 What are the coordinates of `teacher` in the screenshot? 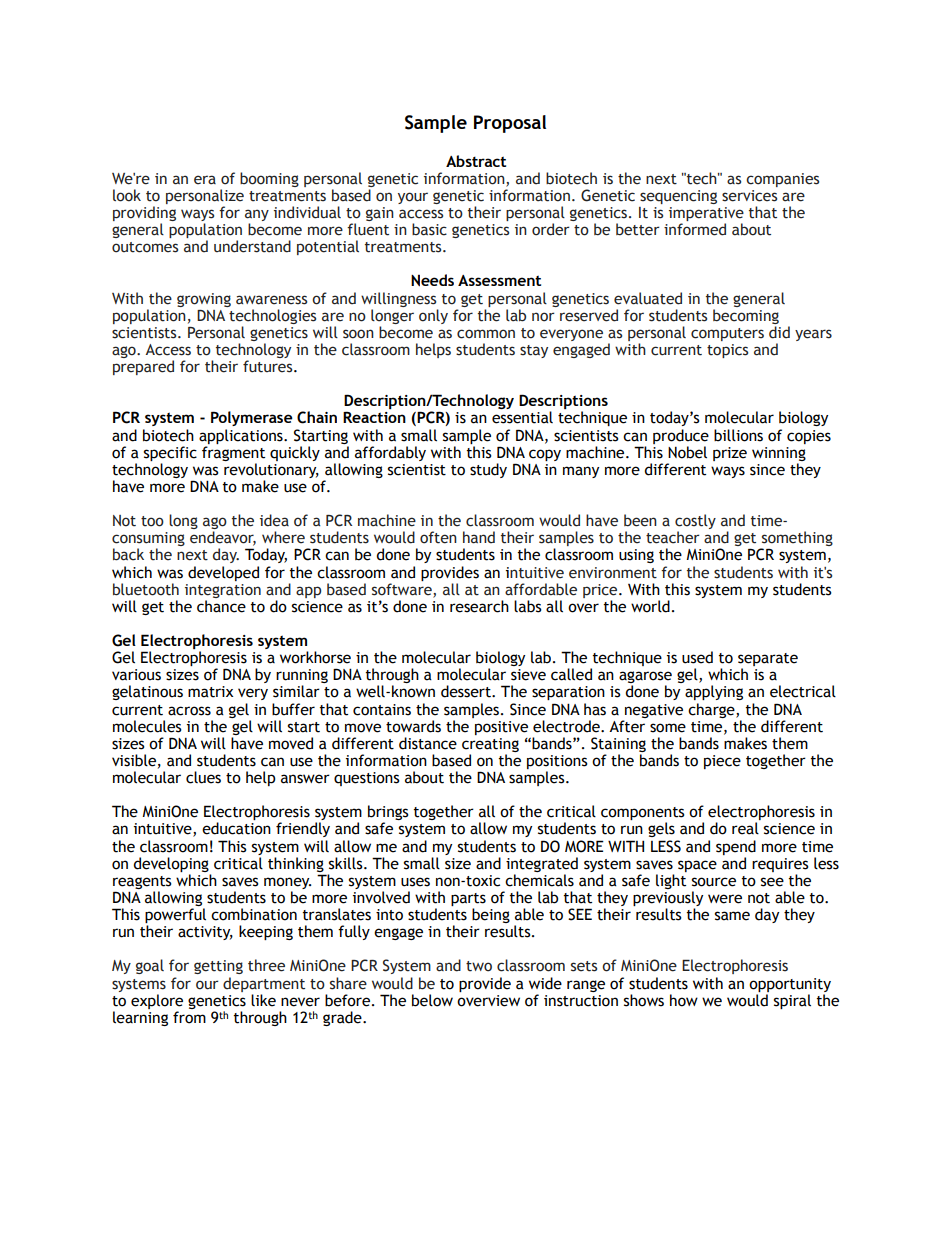 It's located at (673, 537).
